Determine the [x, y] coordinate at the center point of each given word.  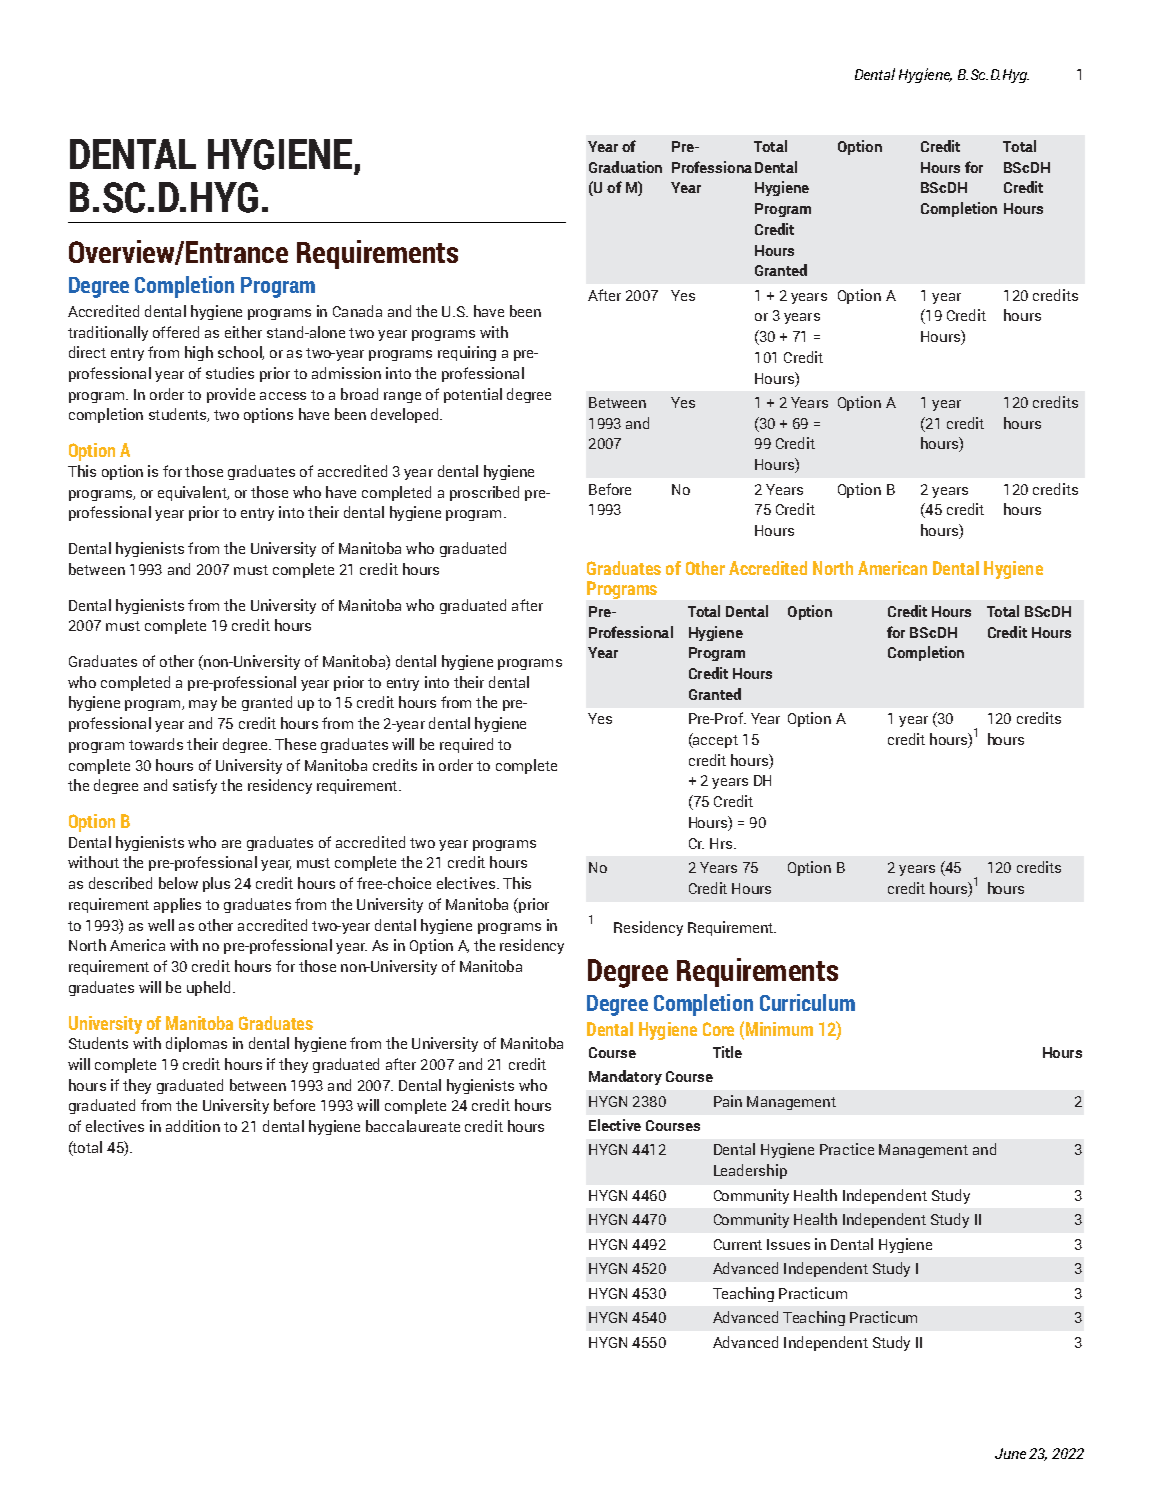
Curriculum [807, 1002]
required [466, 745]
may [203, 705]
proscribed [484, 493]
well [161, 925]
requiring [467, 353]
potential [473, 395]
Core [718, 1029]
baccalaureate [413, 1126]
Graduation [625, 167]
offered [176, 332]
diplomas [196, 1044]
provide [231, 395]
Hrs [721, 843]
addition [193, 1126]
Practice [847, 1149]
